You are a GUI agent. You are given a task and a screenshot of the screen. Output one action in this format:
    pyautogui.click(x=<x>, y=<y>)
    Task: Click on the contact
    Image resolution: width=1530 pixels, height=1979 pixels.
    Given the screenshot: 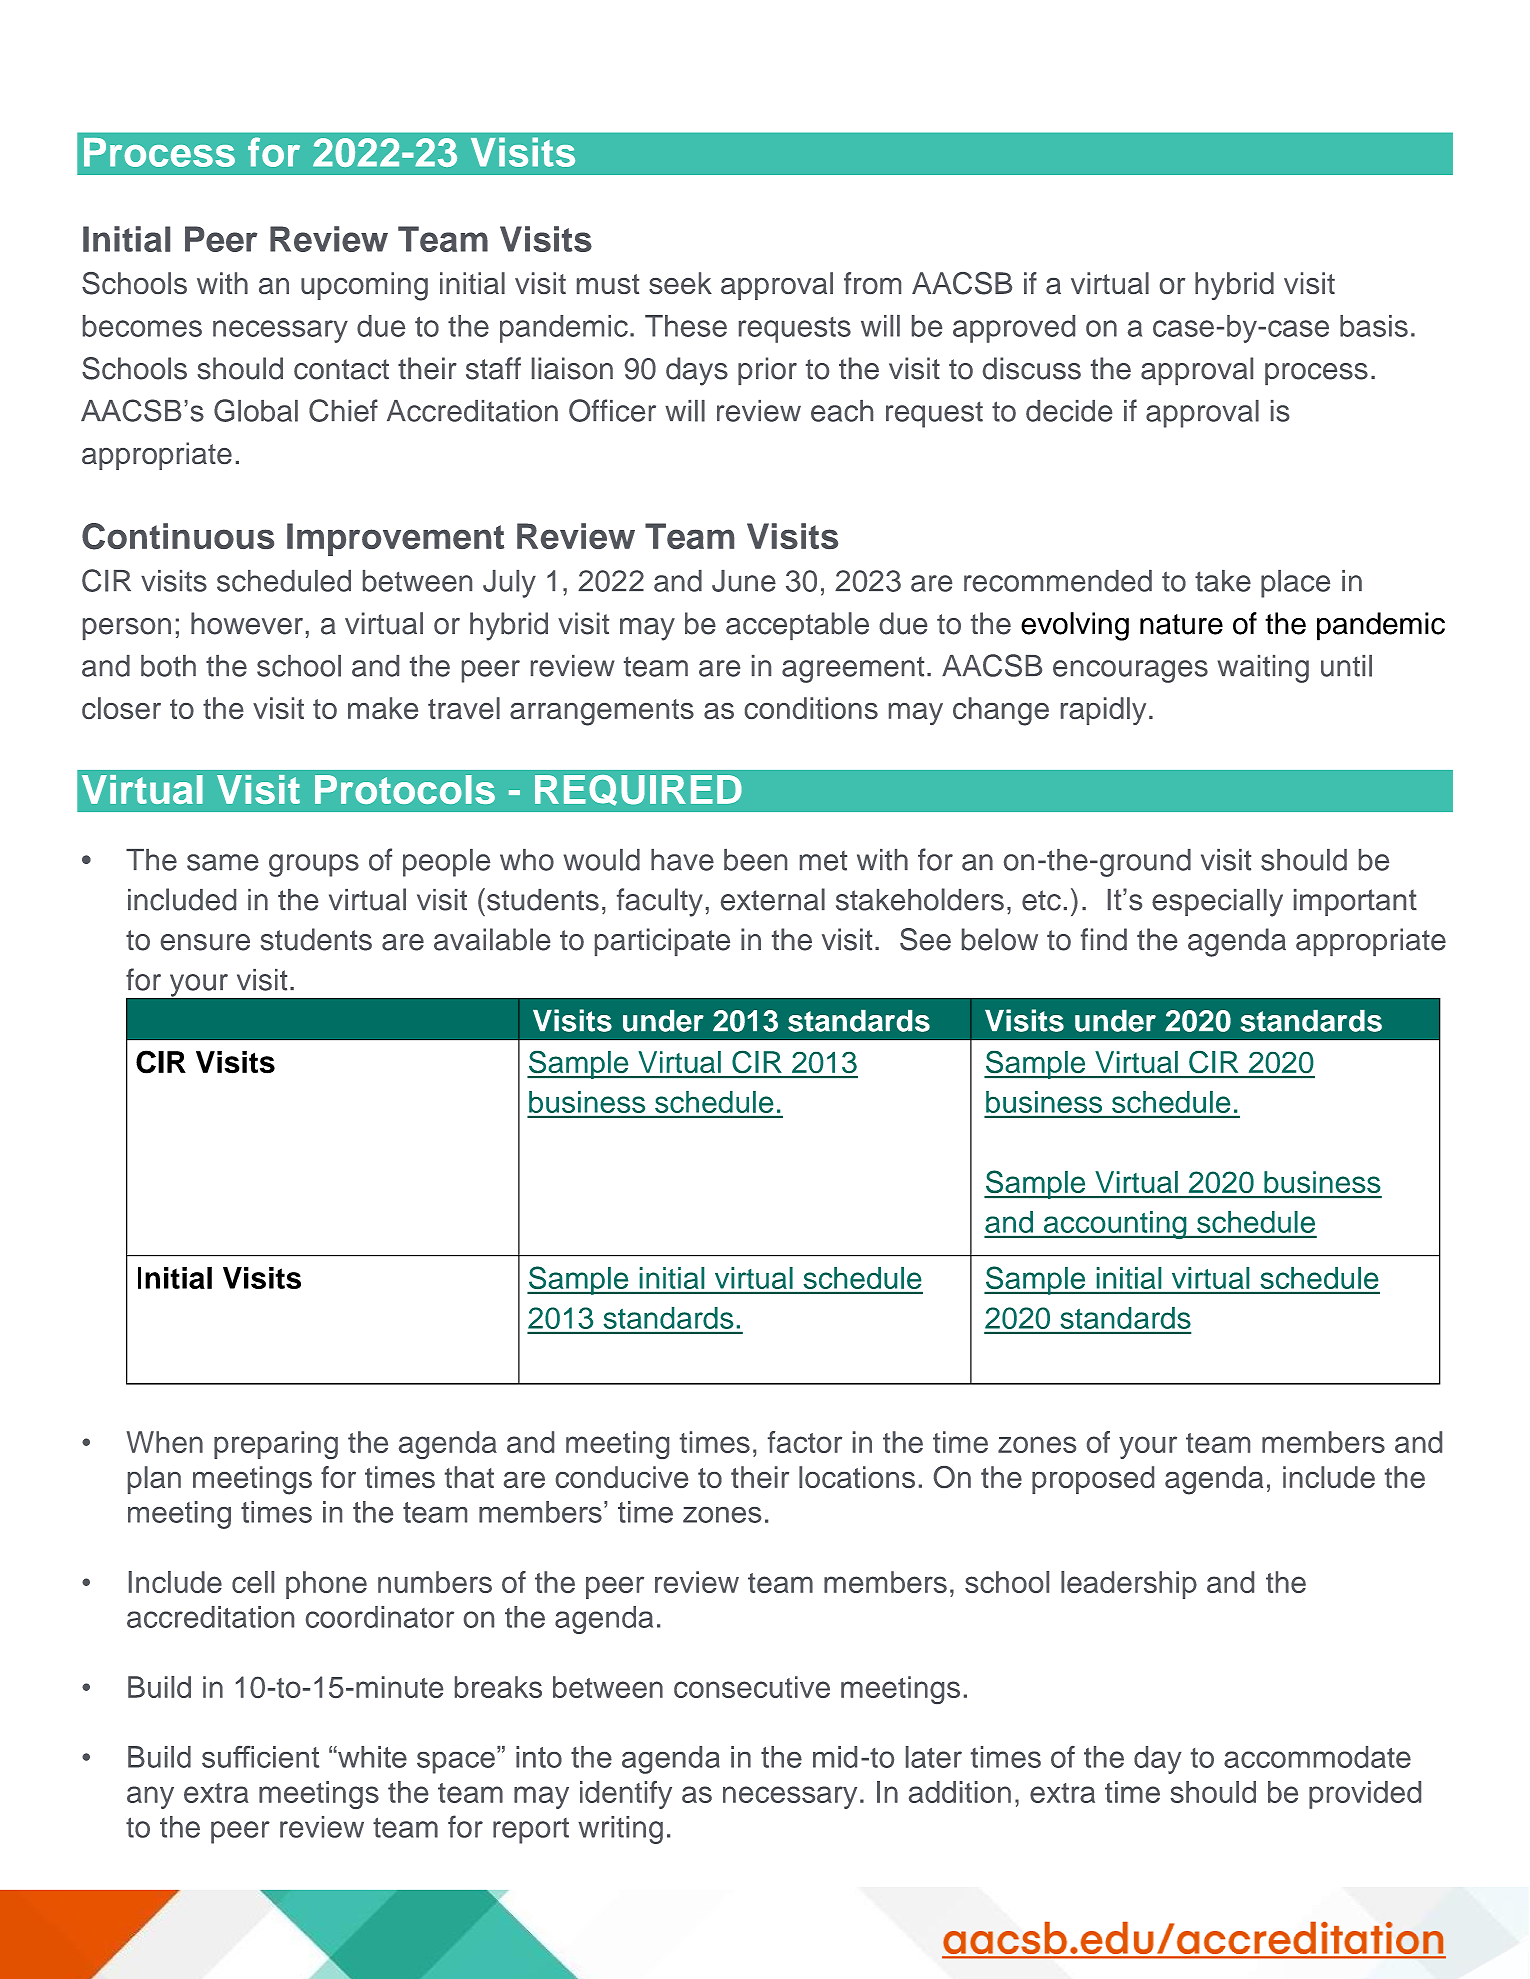 What is the action you would take?
    pyautogui.click(x=341, y=369)
